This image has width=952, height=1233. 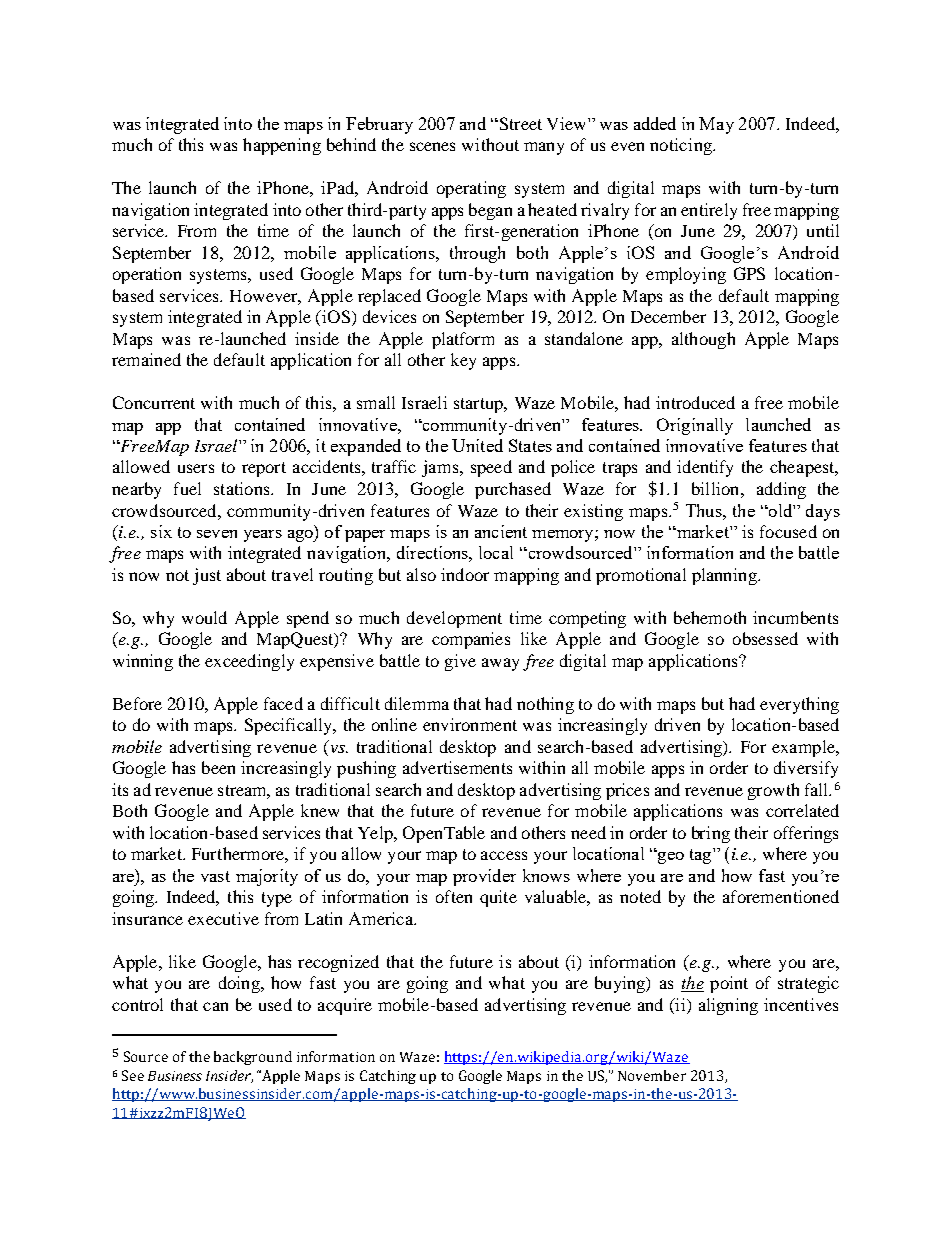 What do you see at coordinates (282, 146) in the image?
I see `happening` at bounding box center [282, 146].
